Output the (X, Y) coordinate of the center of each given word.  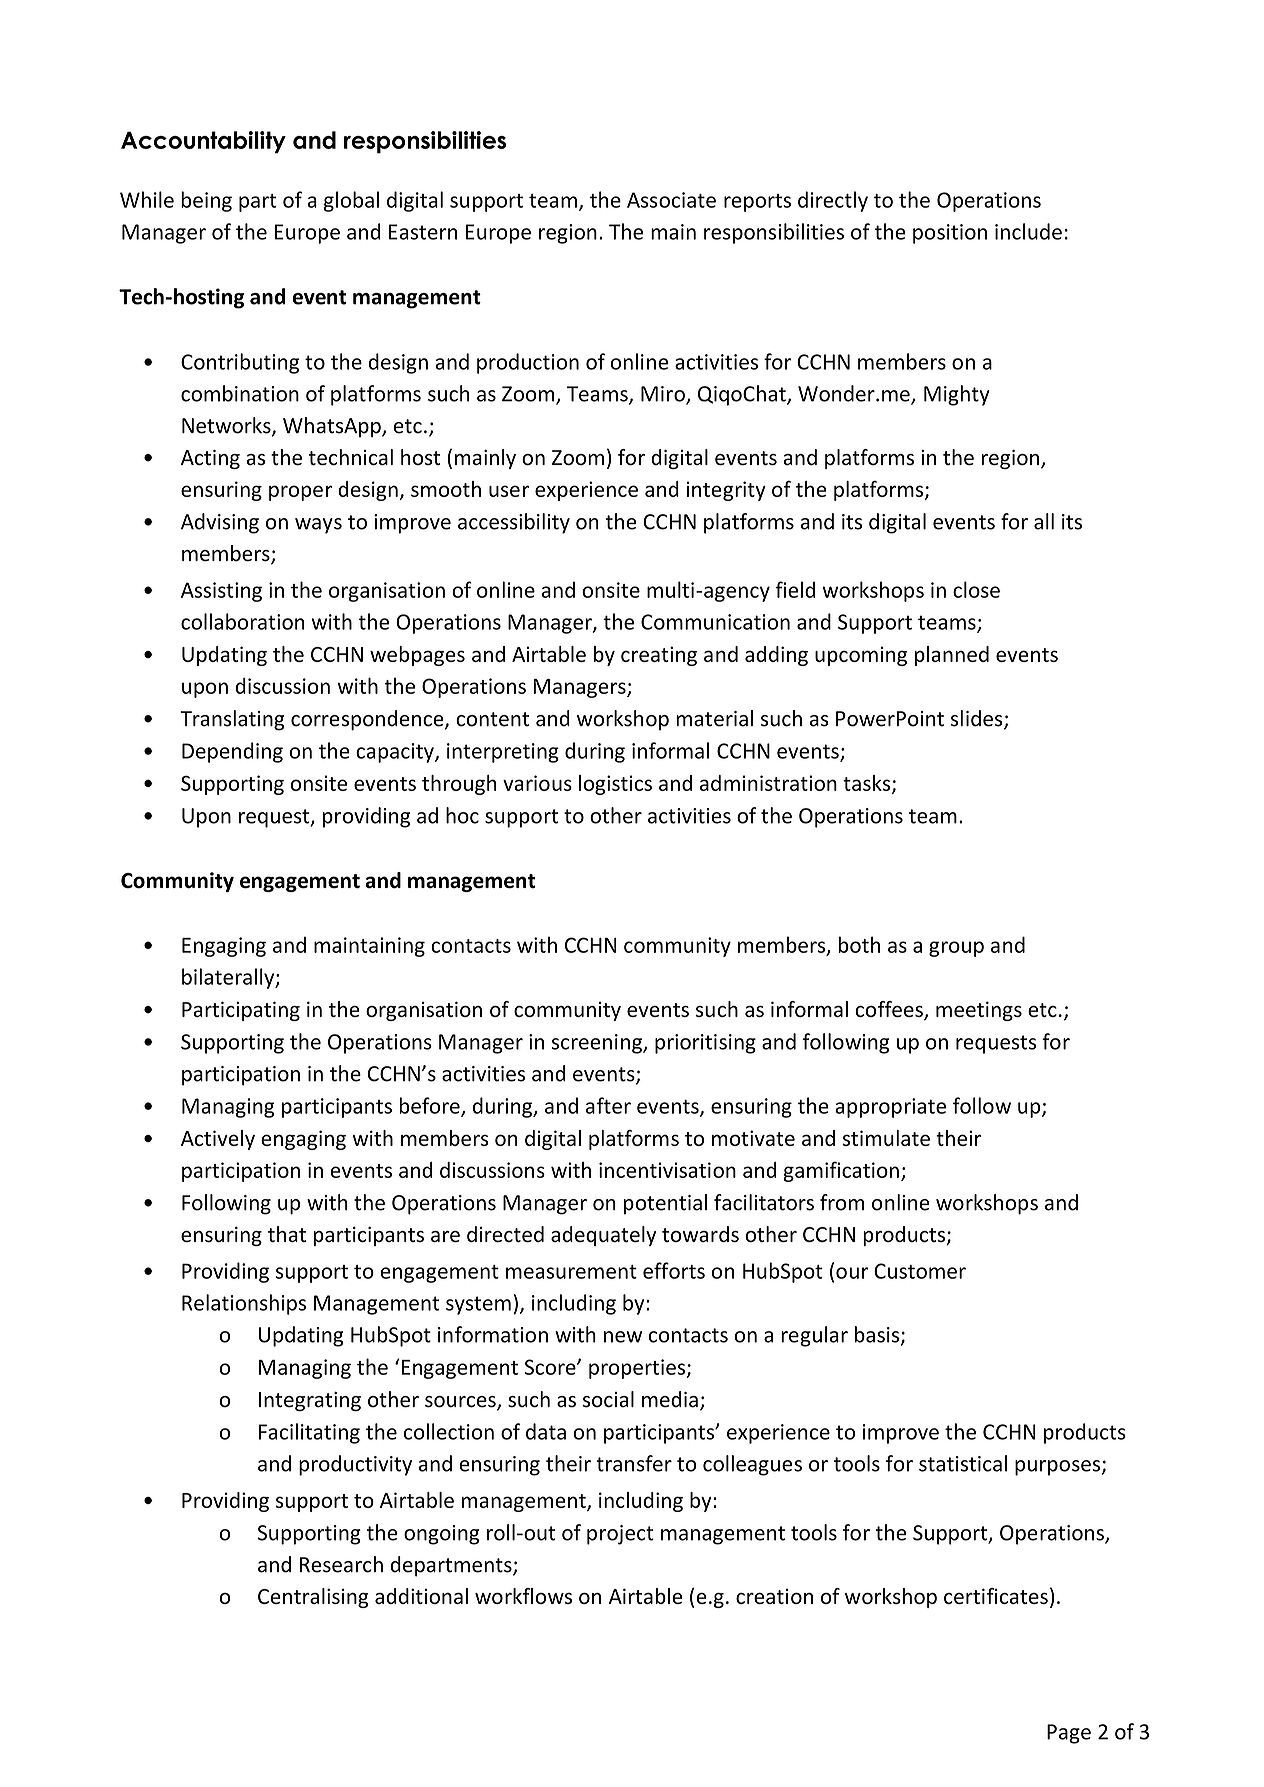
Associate (671, 200)
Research (341, 1564)
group (956, 949)
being (206, 201)
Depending (232, 752)
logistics (615, 785)
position (950, 234)
